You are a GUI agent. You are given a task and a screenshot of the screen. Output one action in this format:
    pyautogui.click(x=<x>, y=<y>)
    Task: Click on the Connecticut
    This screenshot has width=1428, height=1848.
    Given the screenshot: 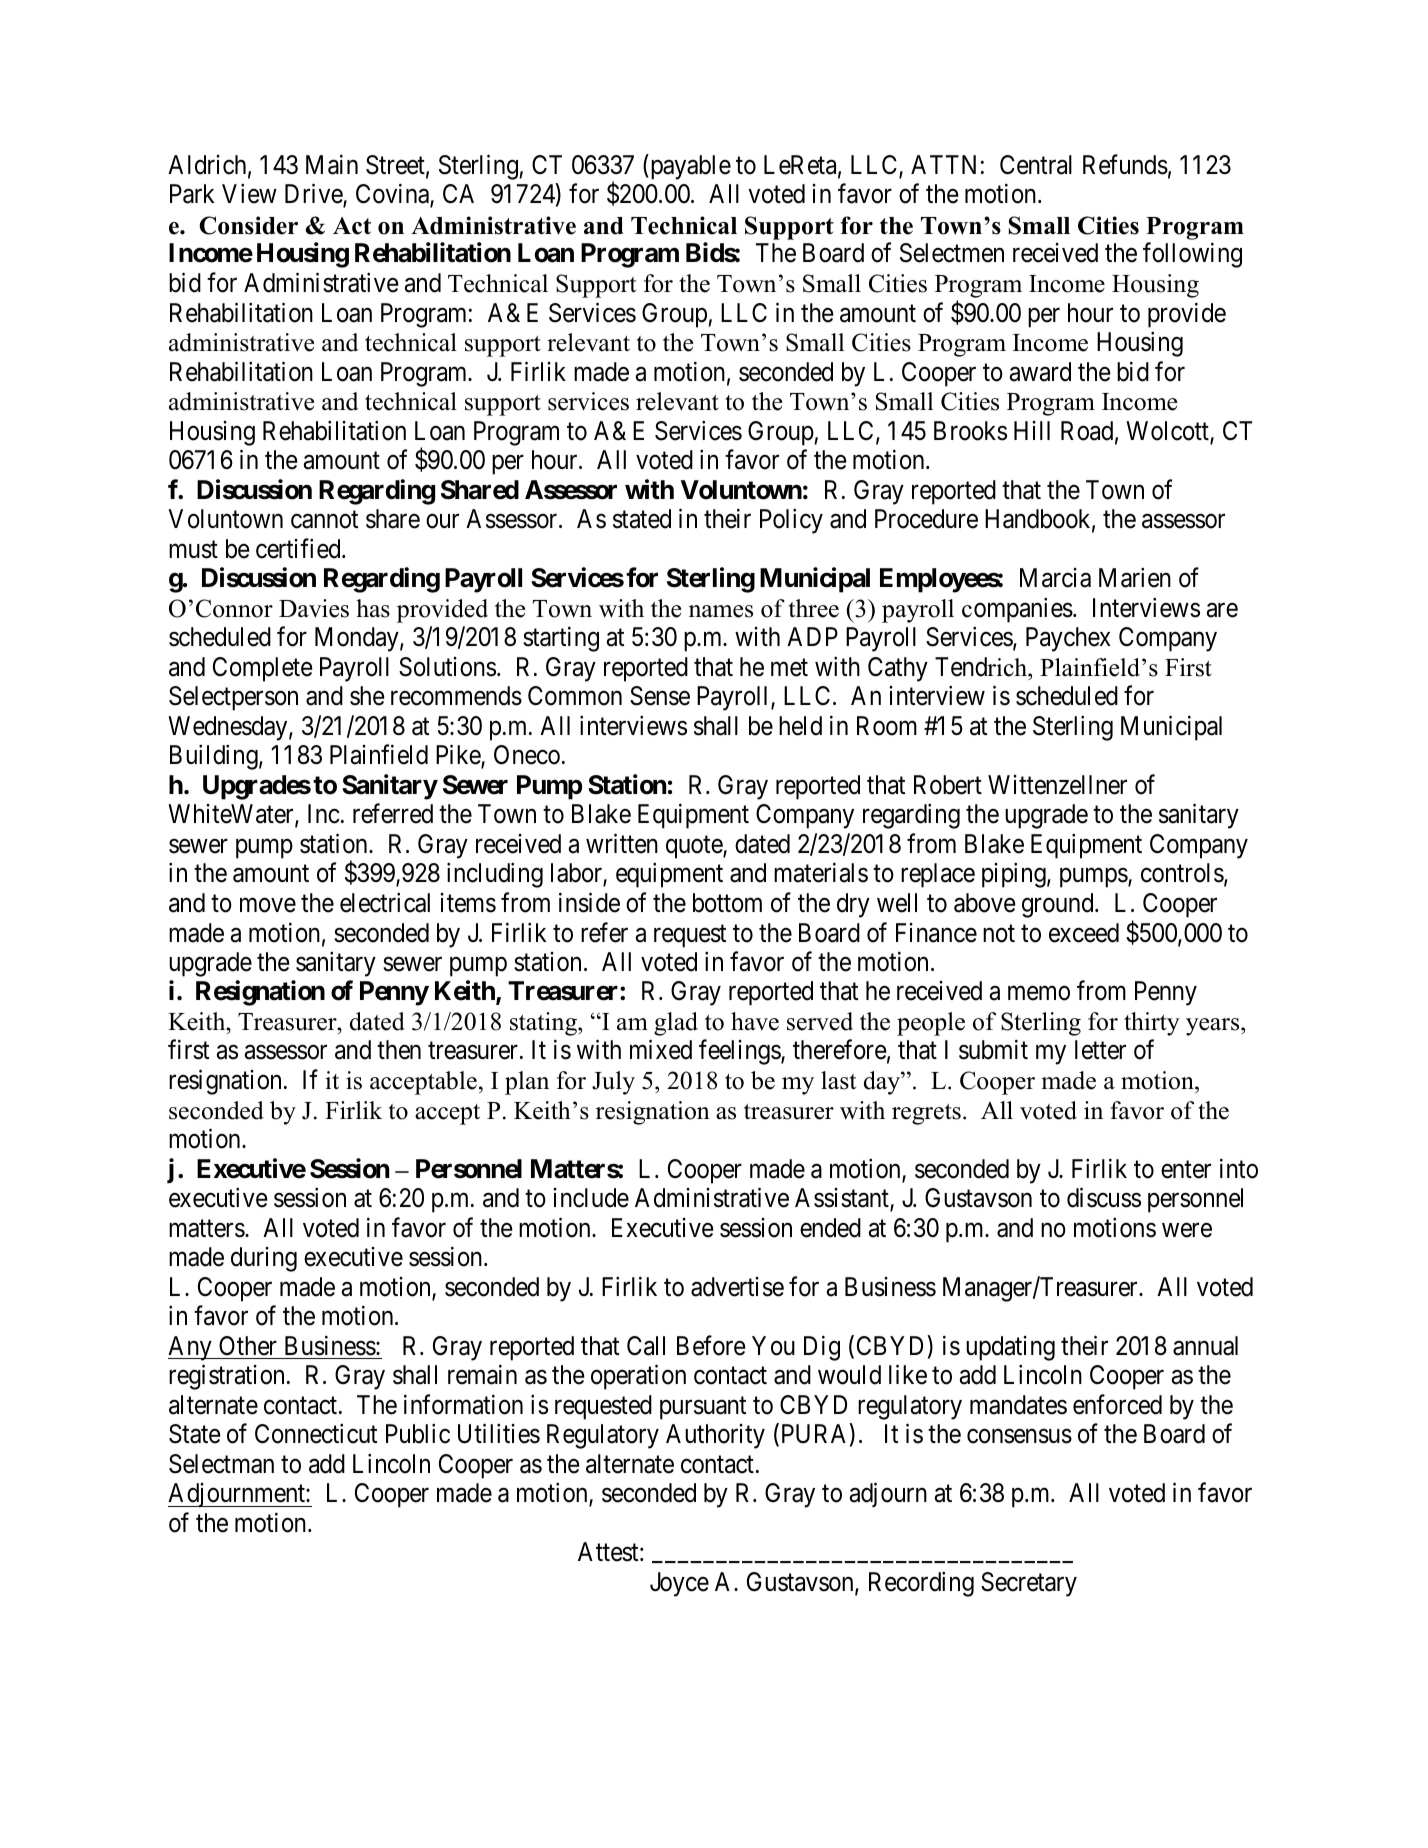 What is the action you would take?
    pyautogui.click(x=316, y=1434)
